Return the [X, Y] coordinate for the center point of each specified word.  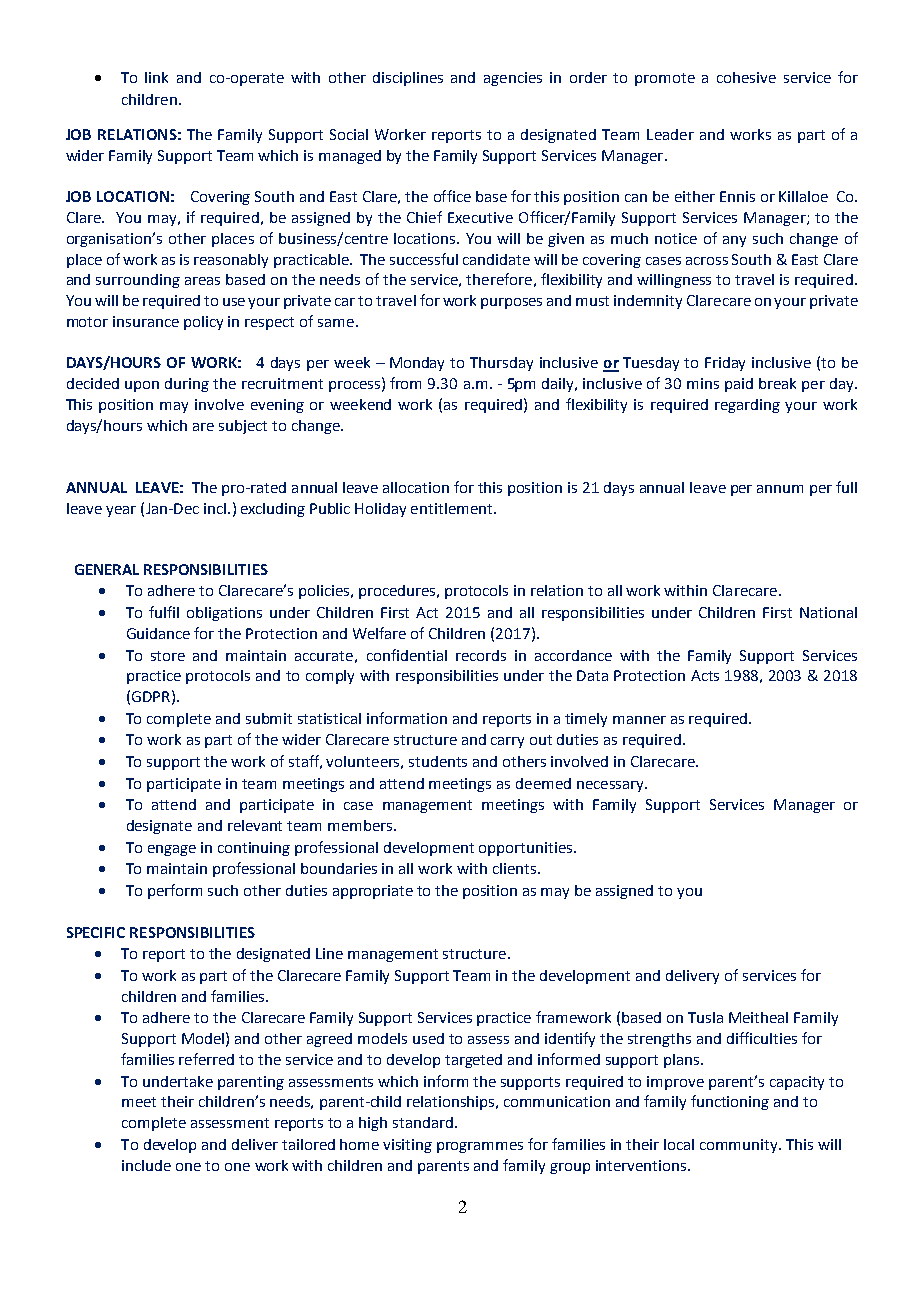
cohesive [746, 77]
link [156, 77]
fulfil [164, 612]
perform [175, 891]
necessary [611, 786]
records [481, 655]
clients [514, 868]
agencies [513, 79]
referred [206, 1059]
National [828, 612]
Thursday [501, 364]
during [187, 385]
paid [739, 385]
